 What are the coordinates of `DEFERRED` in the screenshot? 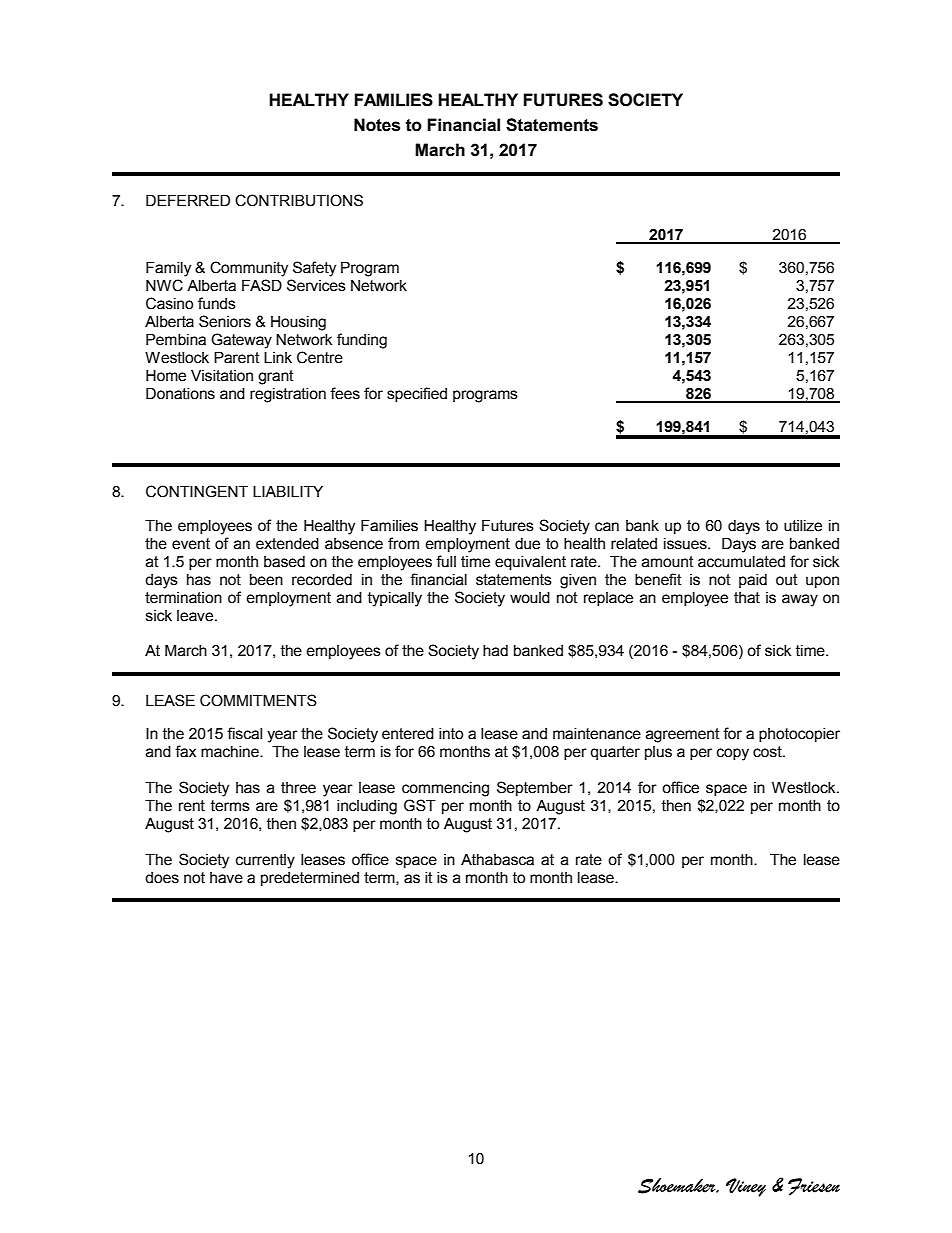 It's located at (188, 200).
